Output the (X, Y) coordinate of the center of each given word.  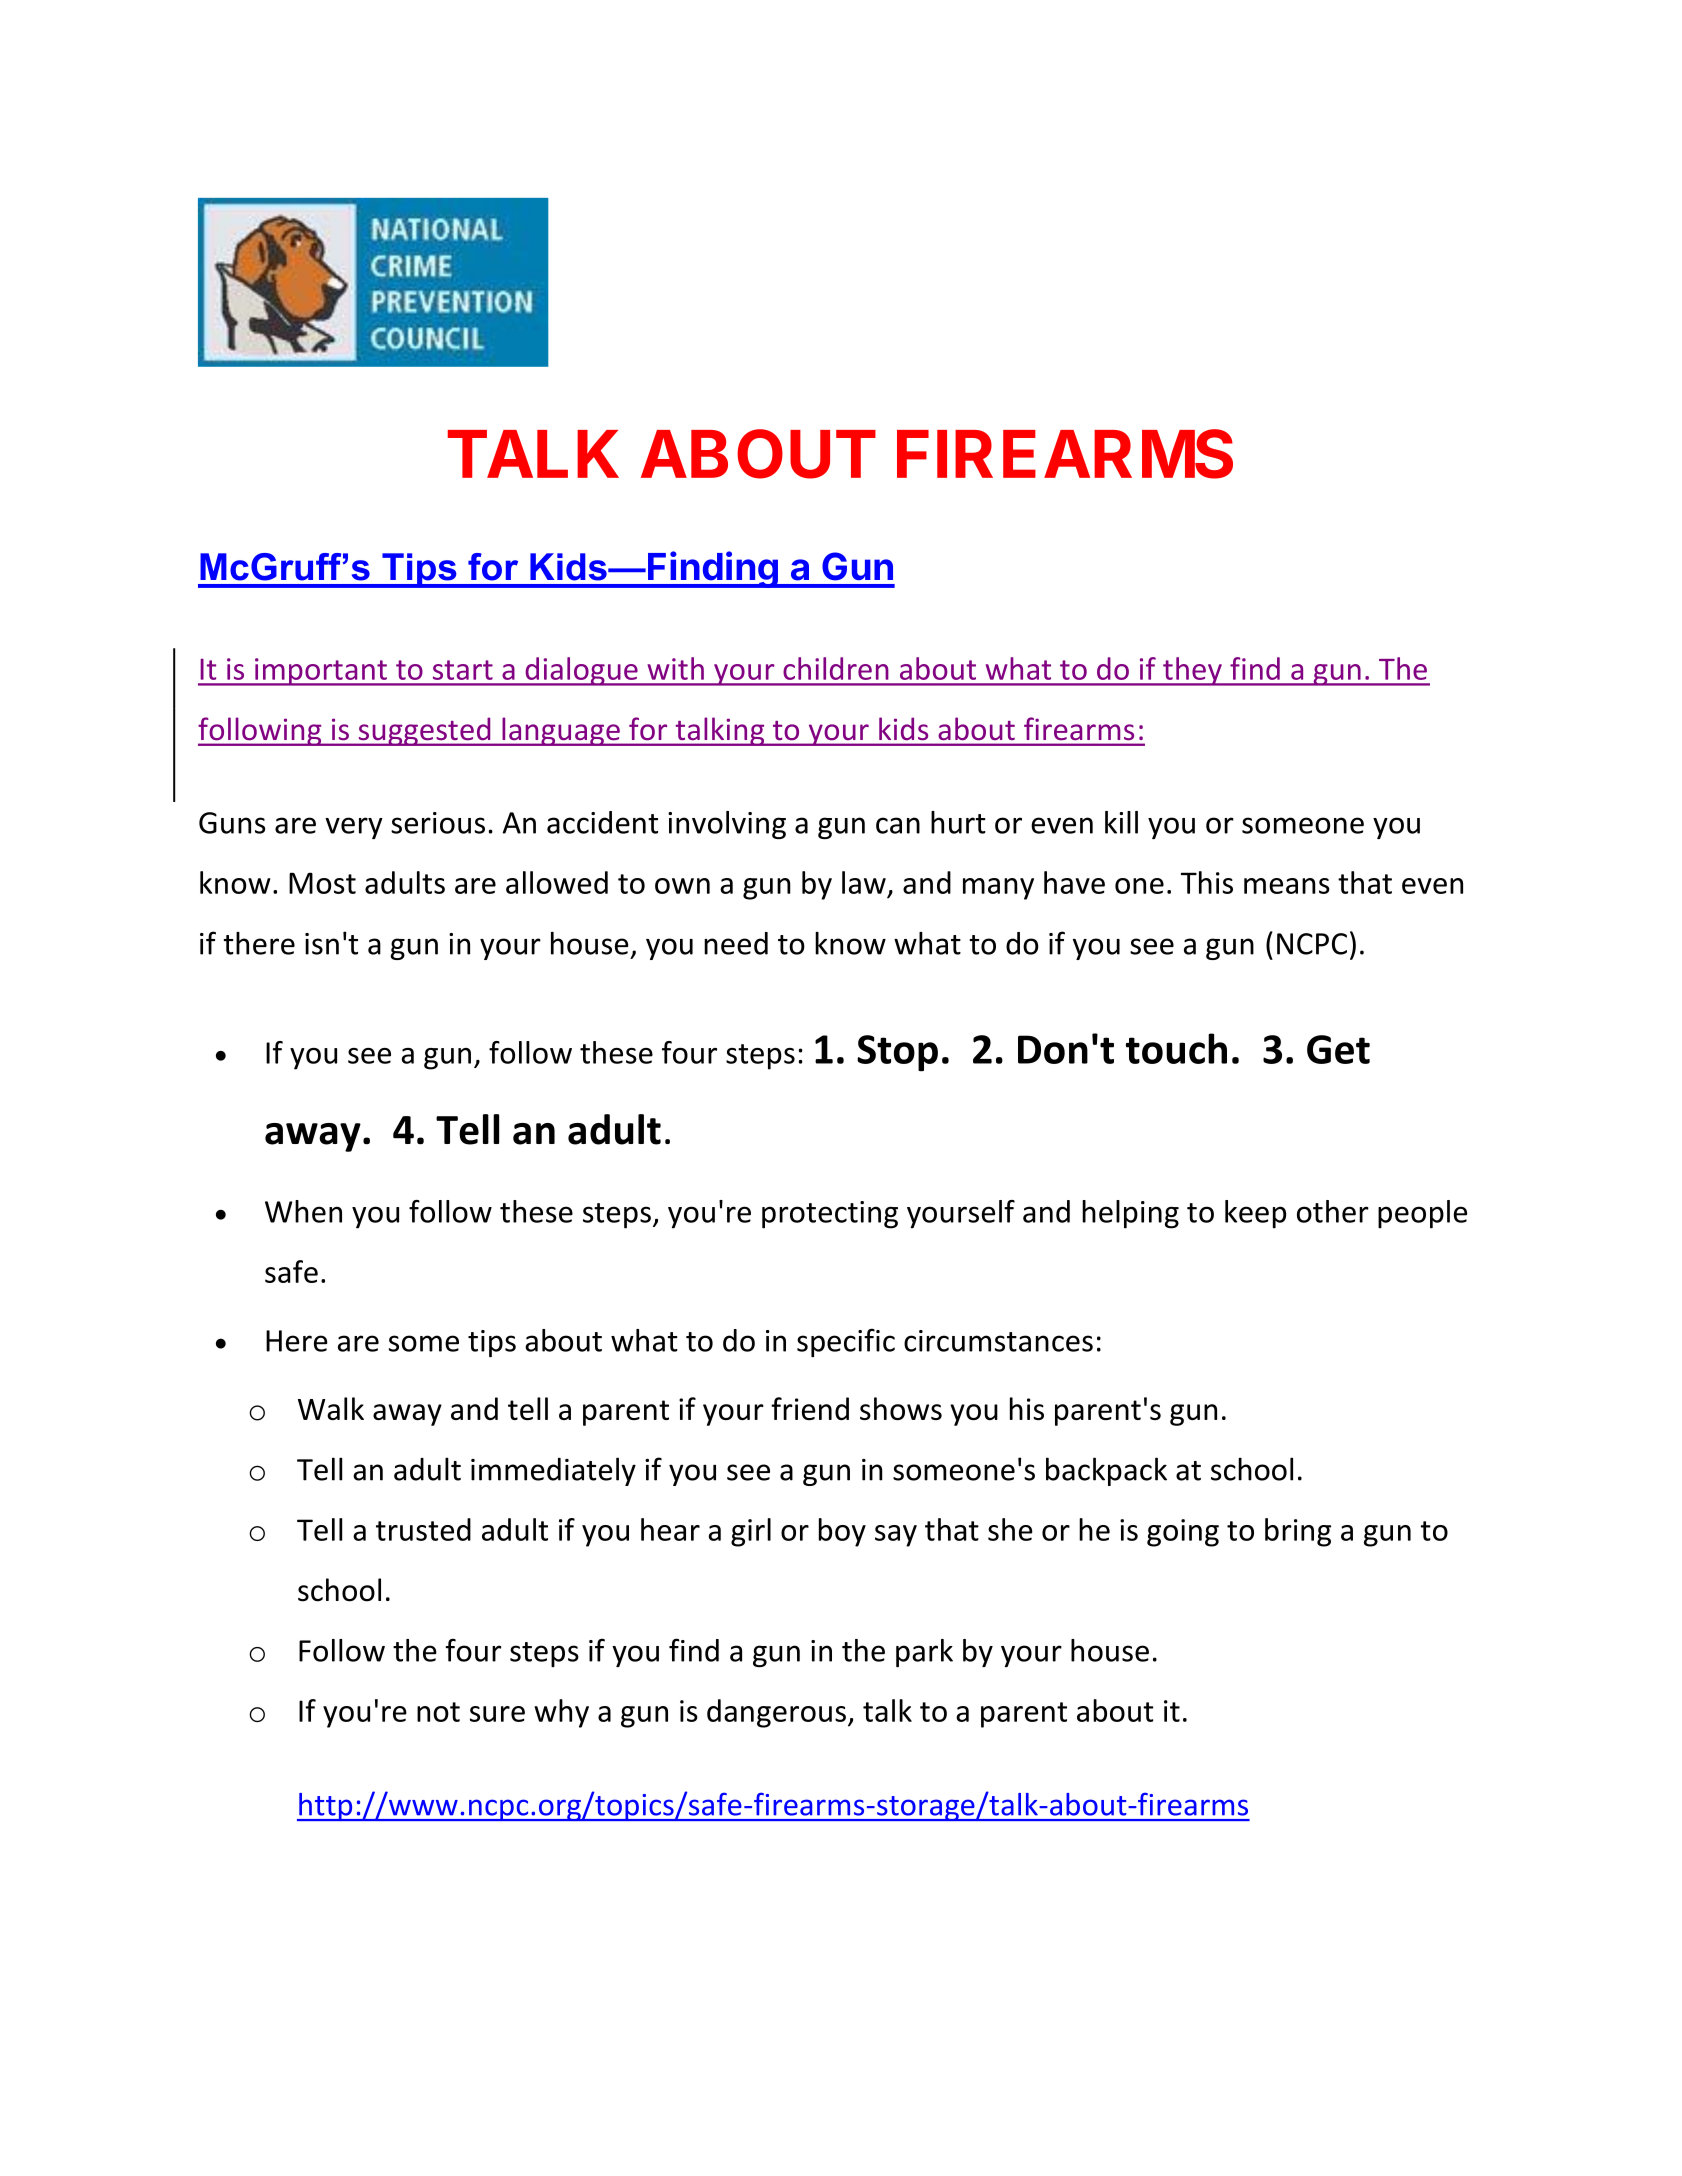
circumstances (998, 1341)
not (438, 1712)
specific (846, 1342)
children (836, 668)
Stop (897, 1053)
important (321, 672)
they (1192, 671)
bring (1298, 1532)
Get (1338, 1049)
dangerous (776, 1713)
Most (322, 883)
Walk (331, 1408)
